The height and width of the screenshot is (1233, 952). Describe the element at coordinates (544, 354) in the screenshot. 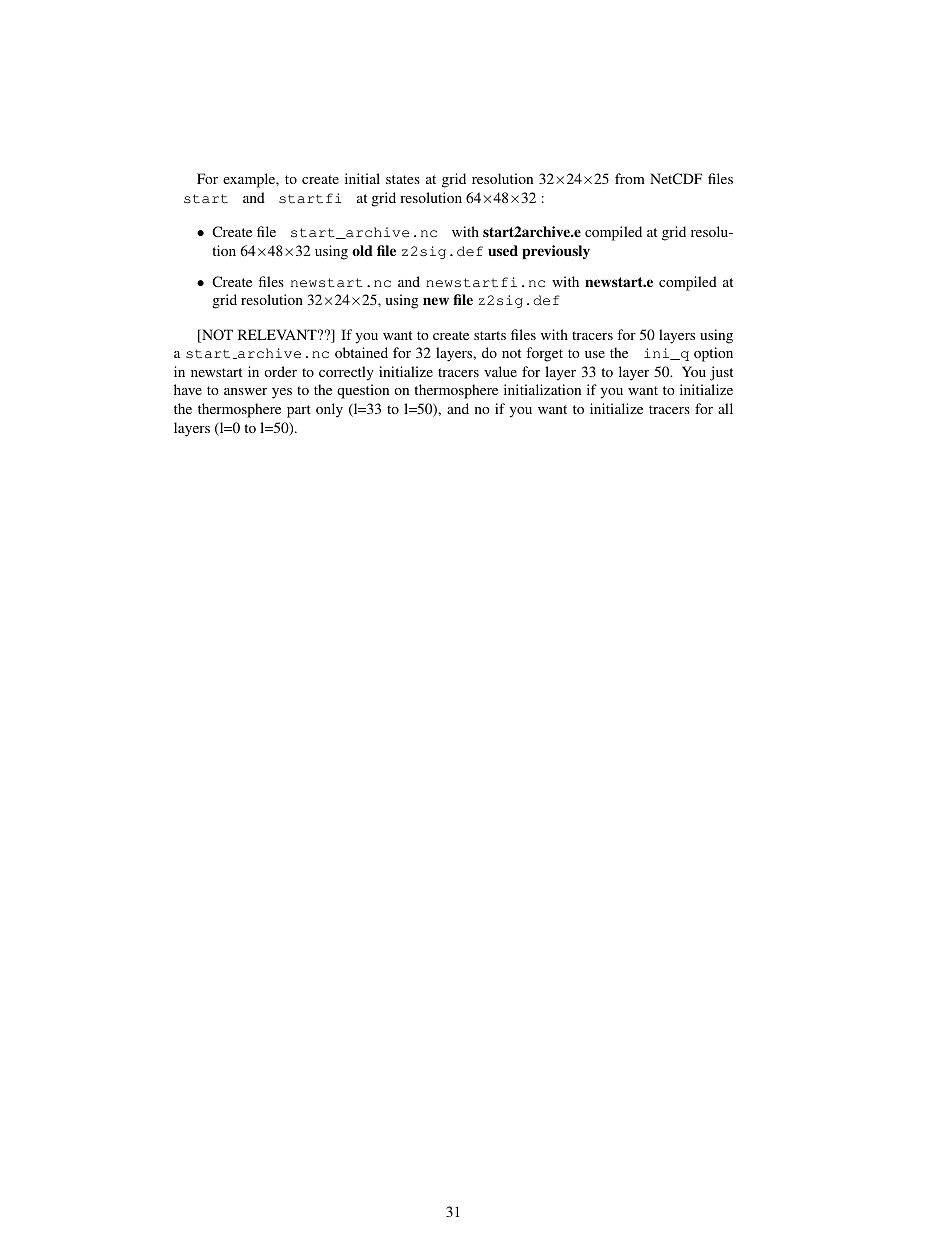

I see `forget` at that location.
